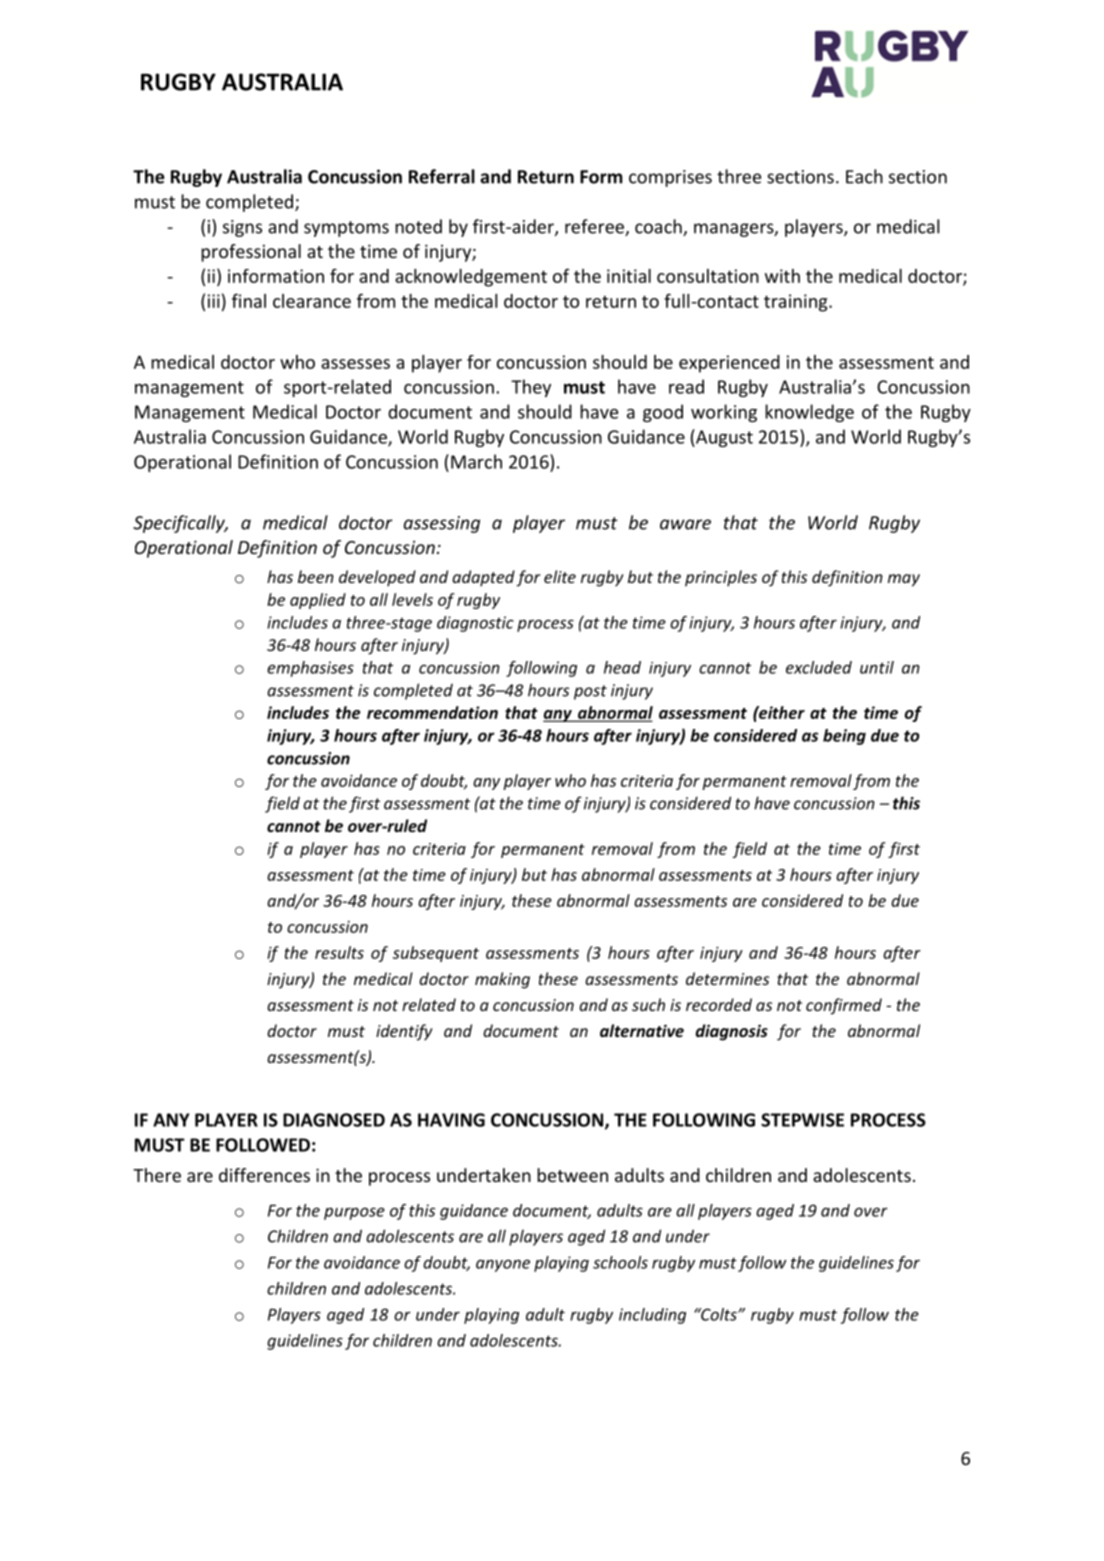 The height and width of the screenshot is (1561, 1104). I want to click on been, so click(316, 576).
